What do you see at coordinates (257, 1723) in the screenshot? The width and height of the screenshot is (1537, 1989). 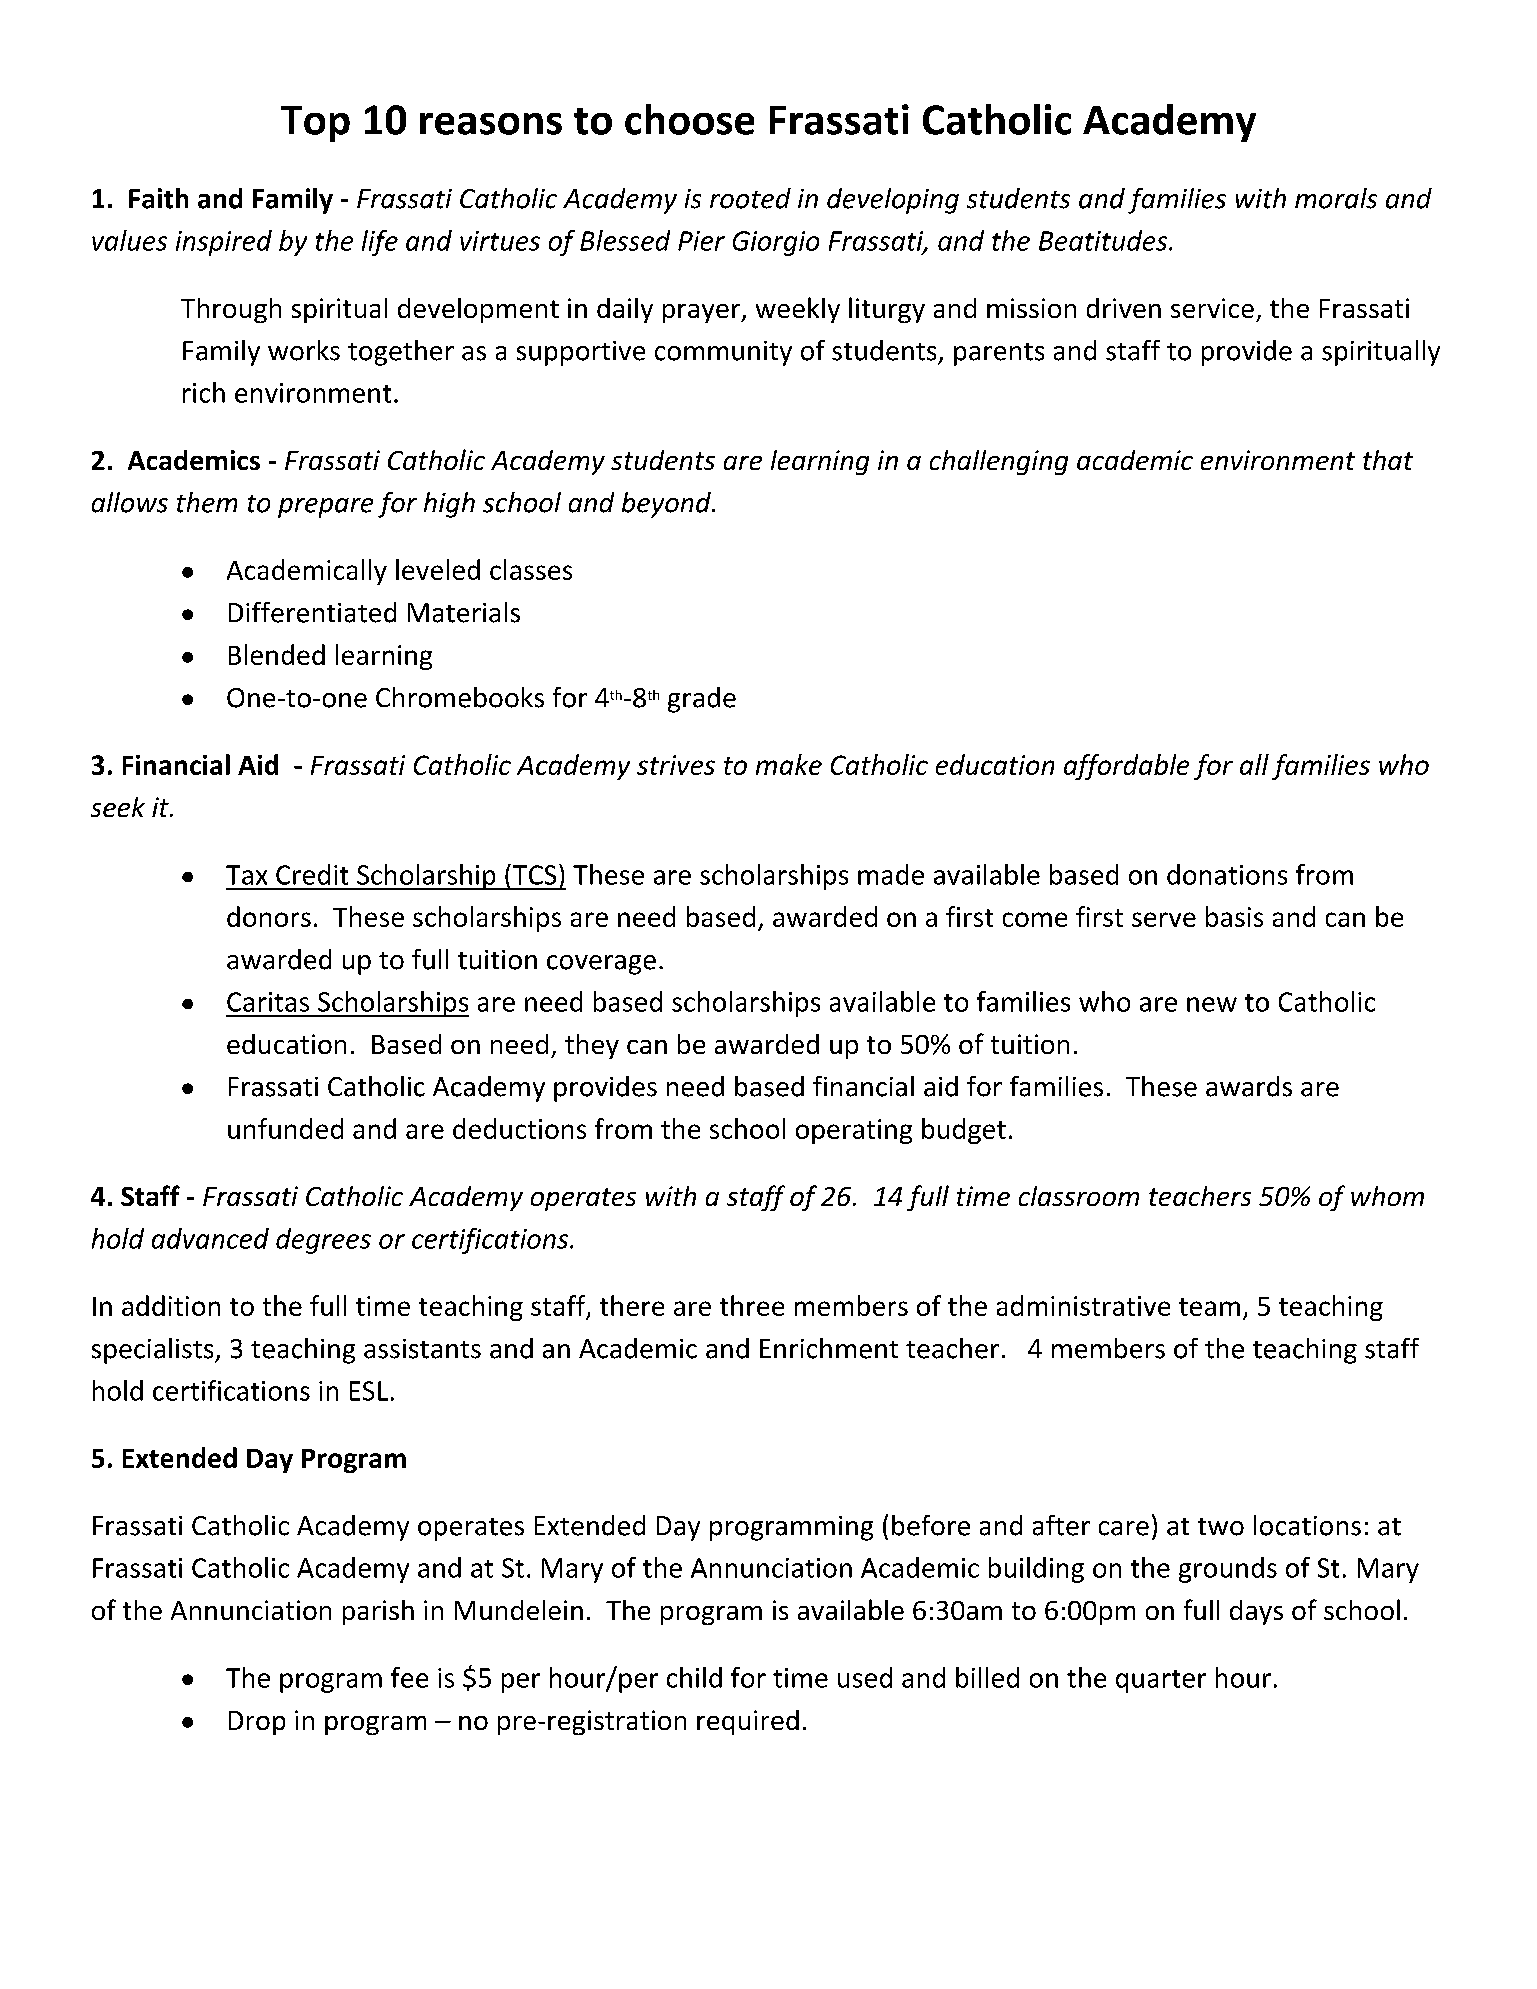 I see `Drop` at bounding box center [257, 1723].
